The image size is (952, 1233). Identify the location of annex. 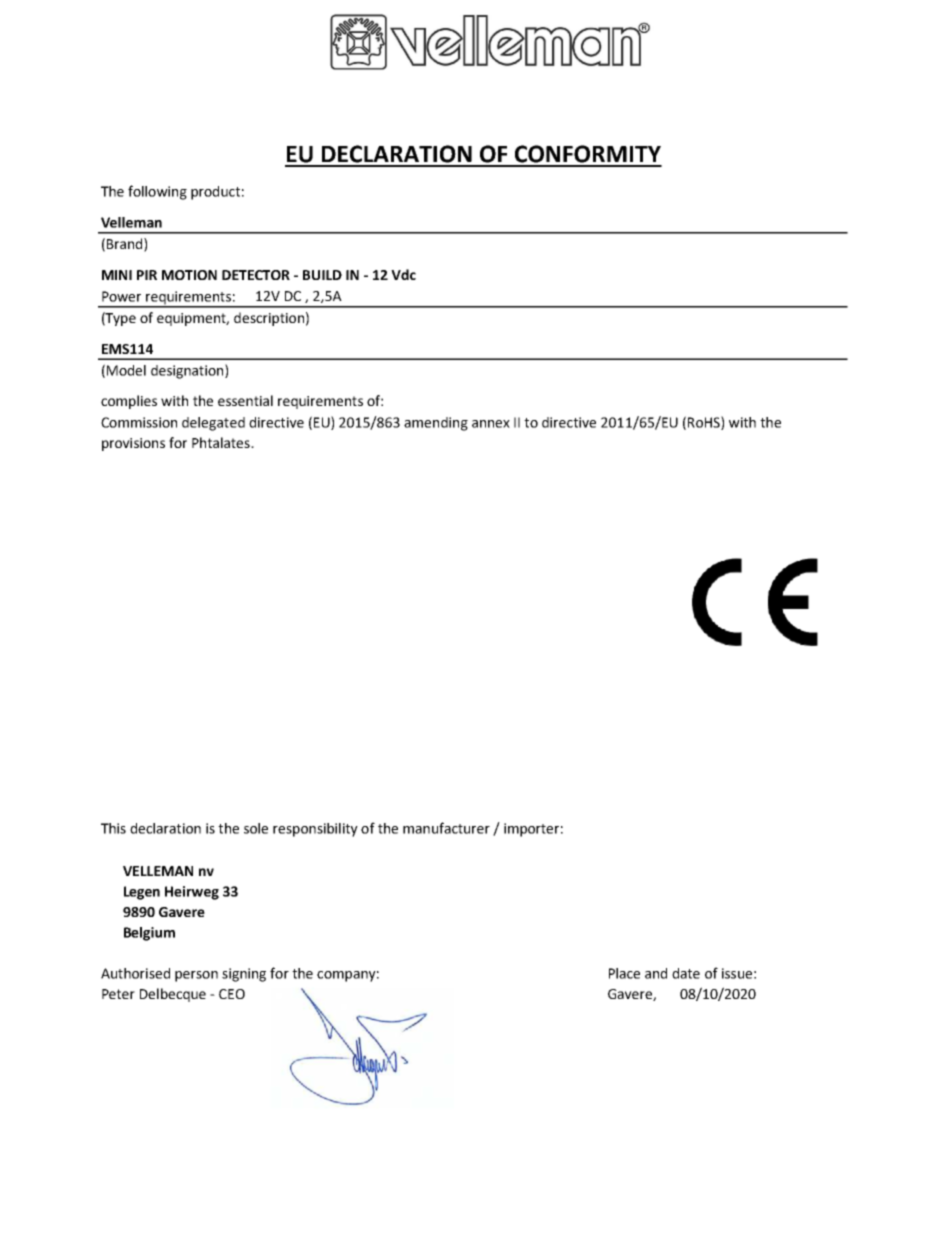
(491, 424).
